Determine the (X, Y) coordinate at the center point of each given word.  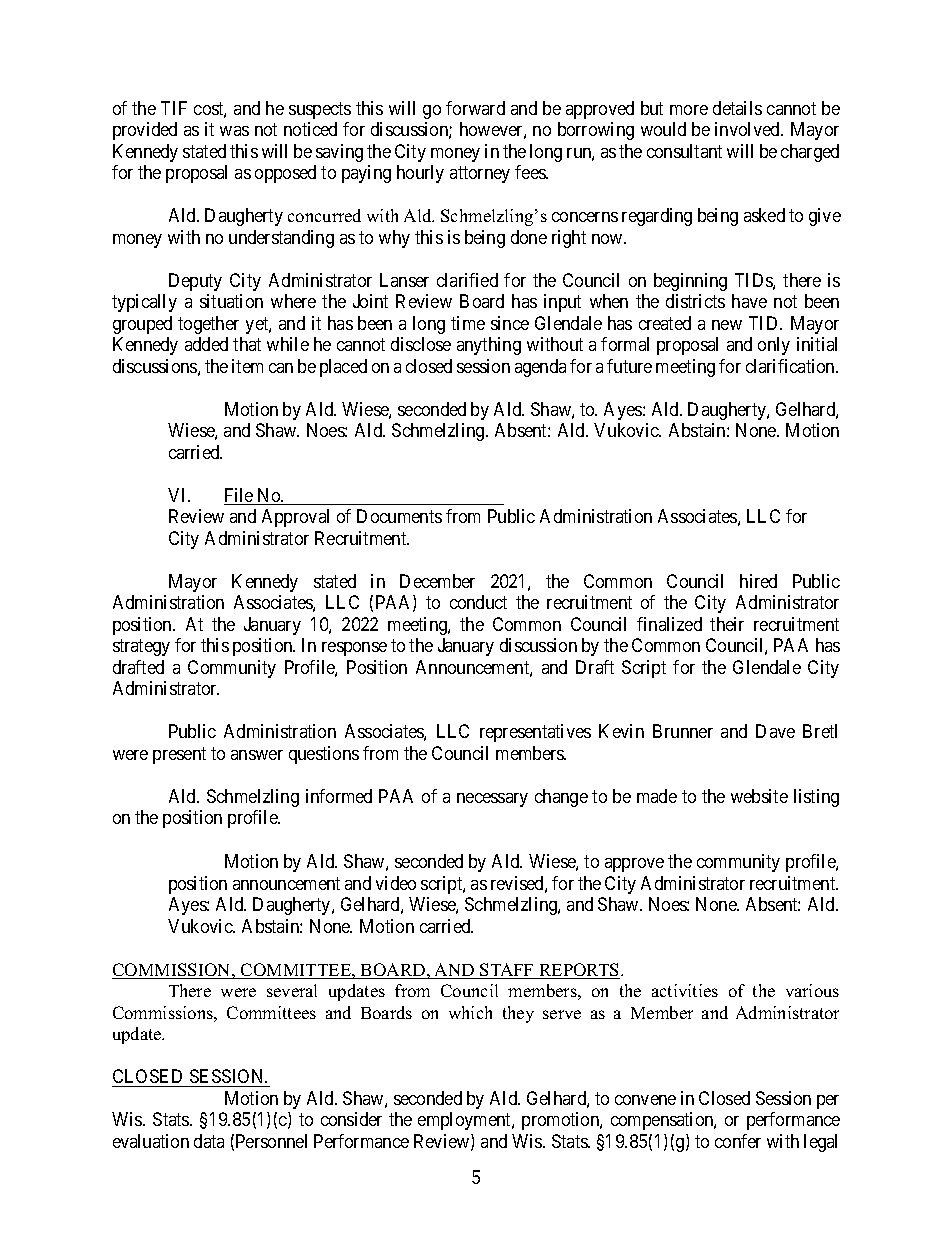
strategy (141, 647)
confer (738, 1141)
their (727, 624)
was (234, 131)
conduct (478, 602)
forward (475, 108)
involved (748, 129)
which (470, 1012)
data (209, 1141)
